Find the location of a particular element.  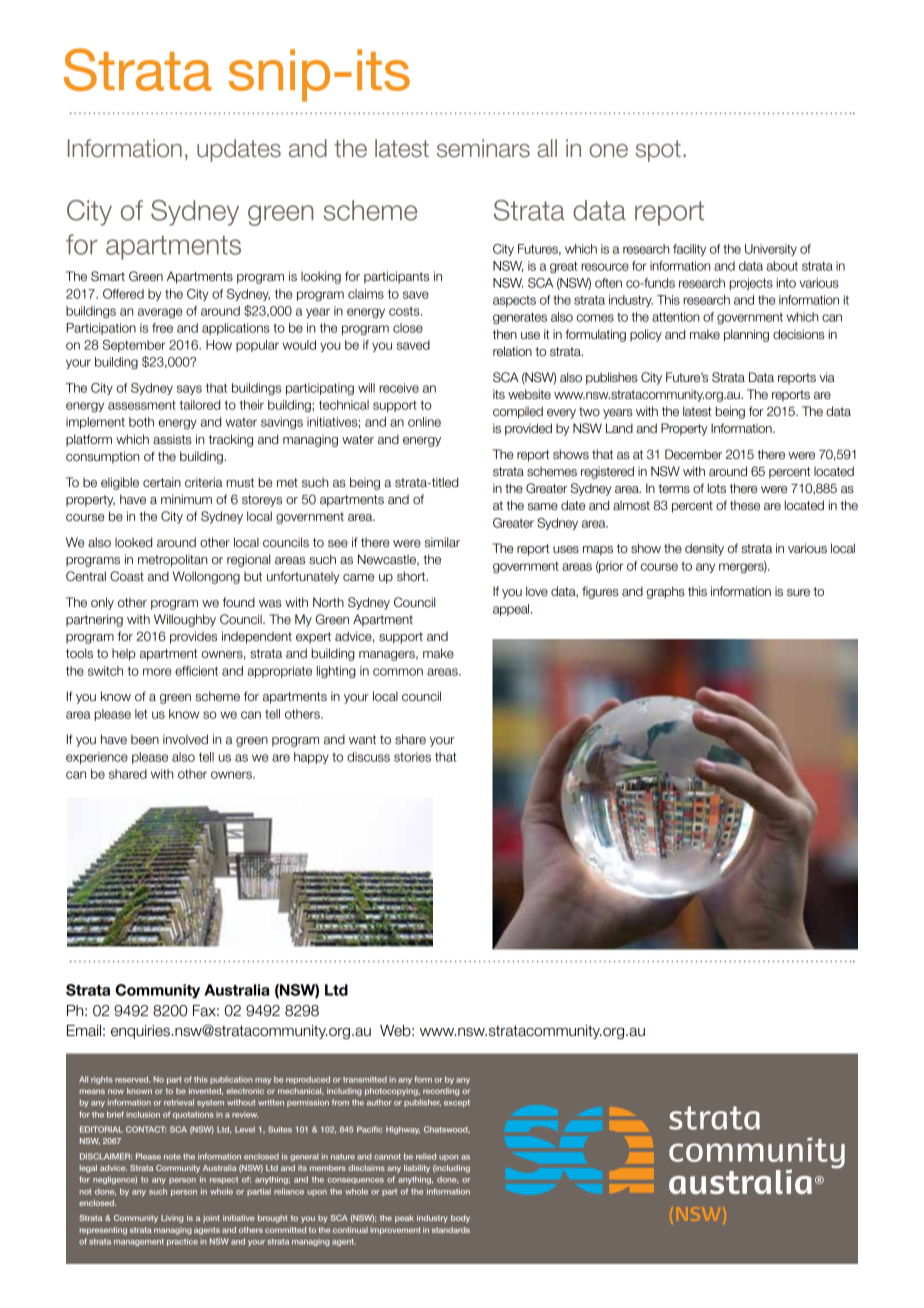

body is located at coordinates (460, 1219).
